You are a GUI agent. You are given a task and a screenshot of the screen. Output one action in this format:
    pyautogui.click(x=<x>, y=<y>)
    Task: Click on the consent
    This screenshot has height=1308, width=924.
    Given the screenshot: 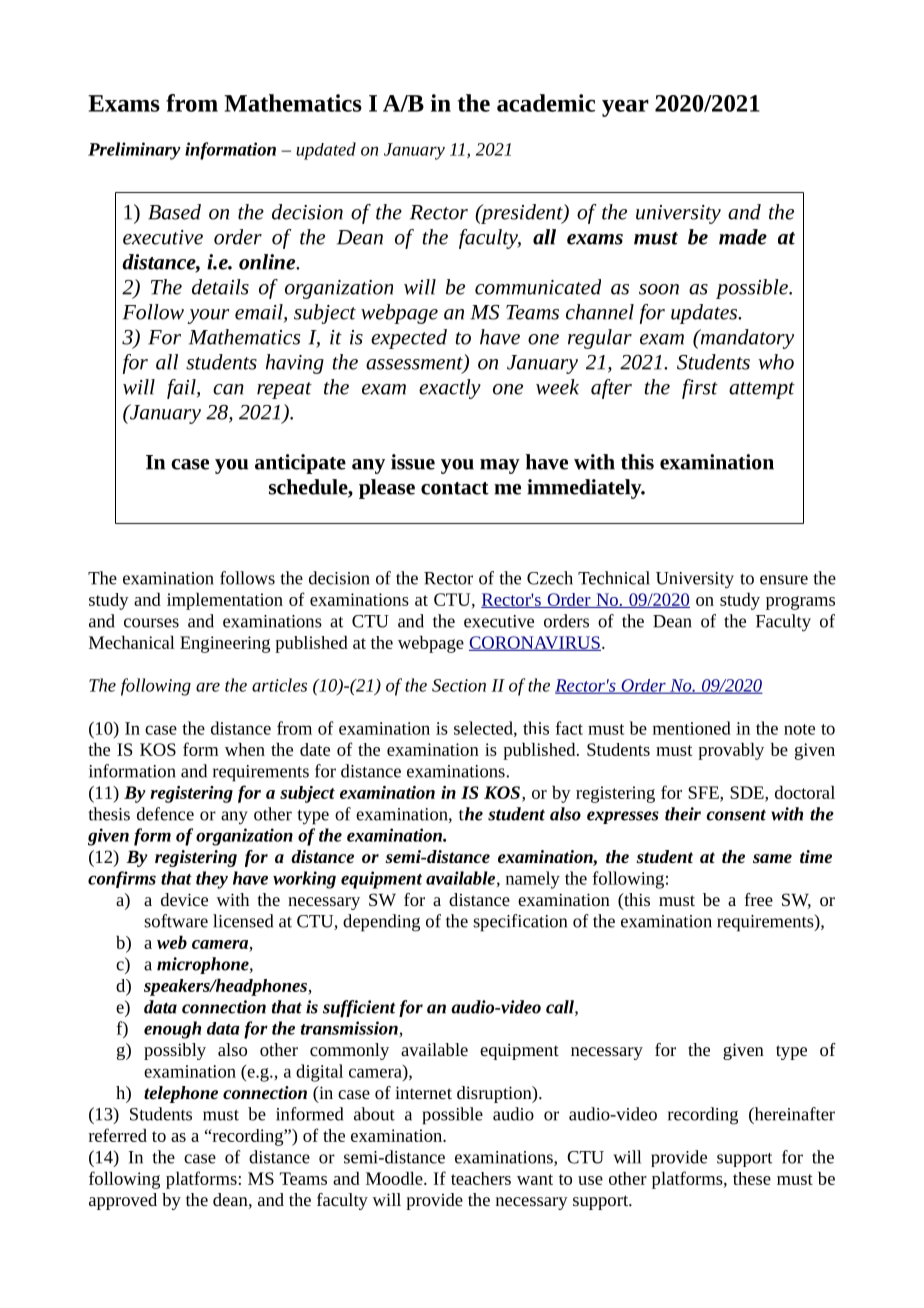 What is the action you would take?
    pyautogui.click(x=736, y=815)
